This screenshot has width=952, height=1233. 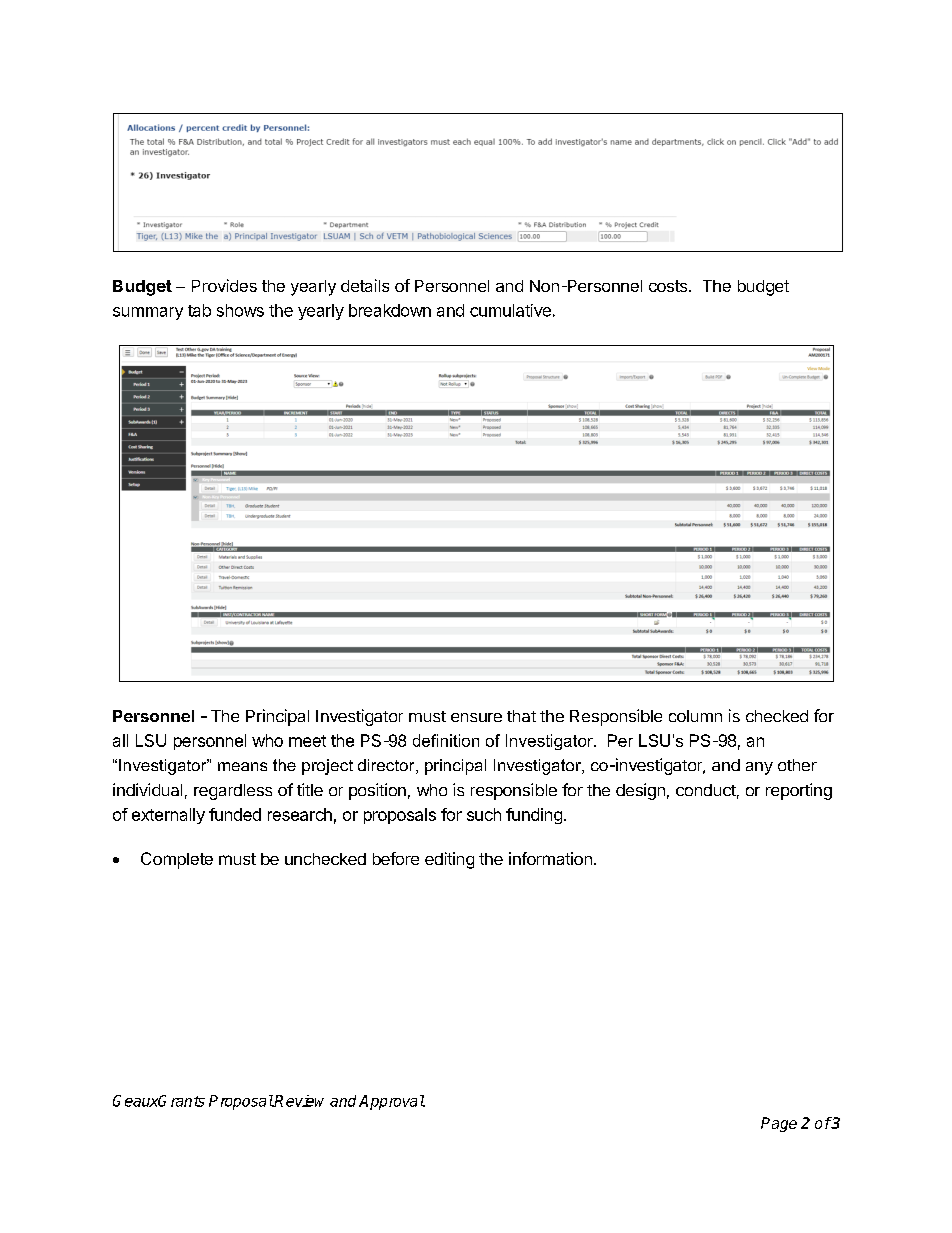 I want to click on ensure, so click(x=476, y=717).
